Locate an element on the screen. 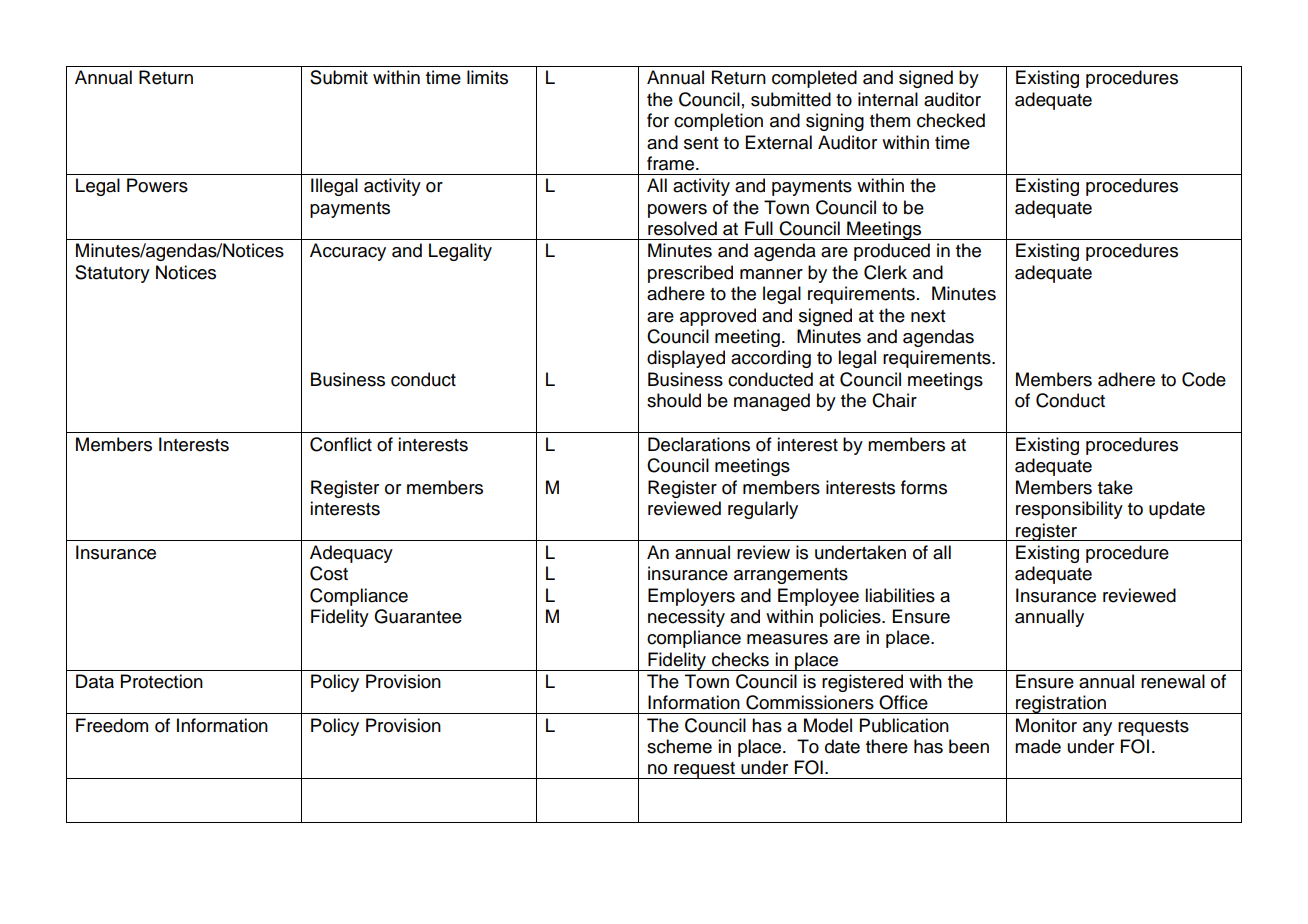  Employers is located at coordinates (691, 597).
